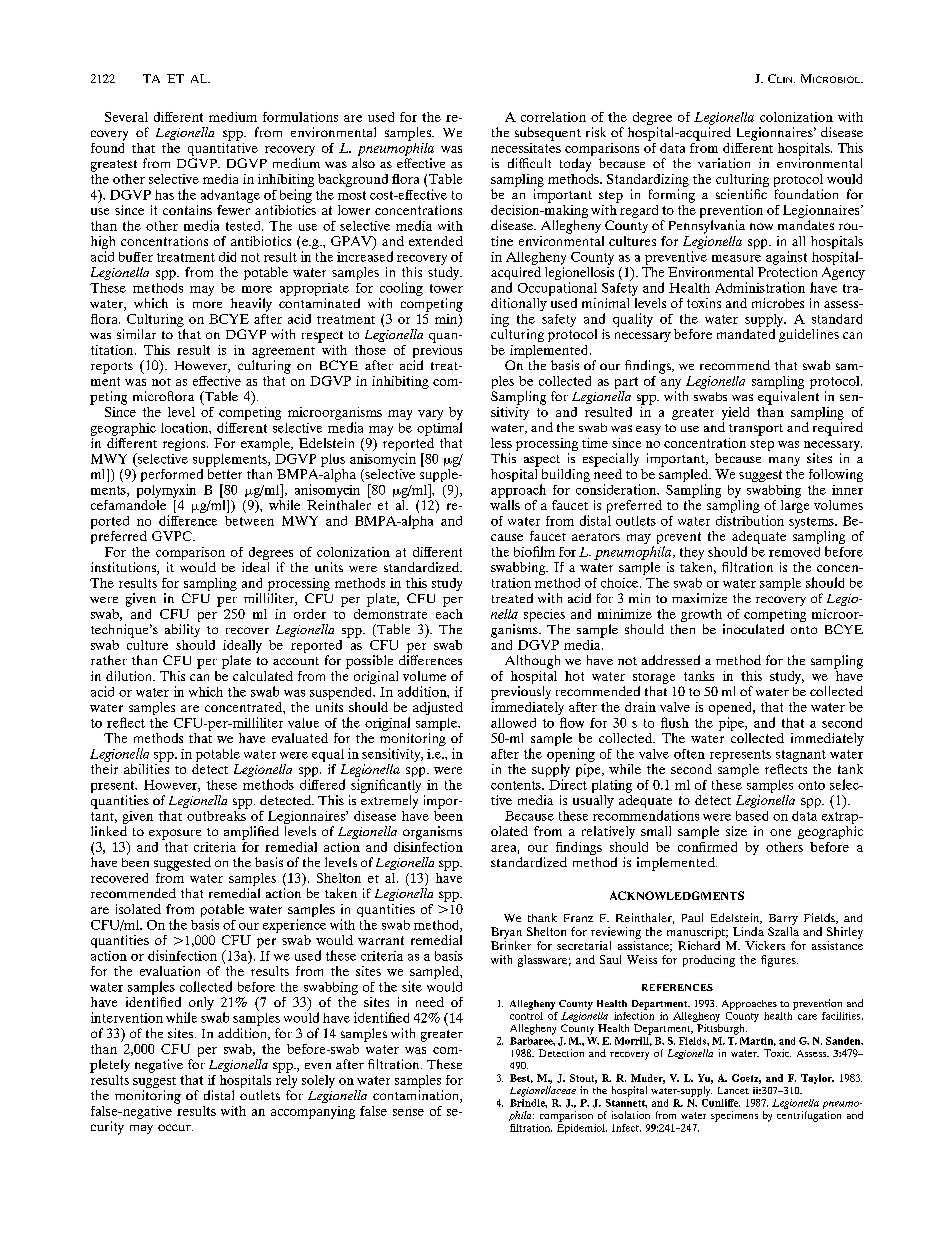  I want to click on ability, so click(182, 630).
